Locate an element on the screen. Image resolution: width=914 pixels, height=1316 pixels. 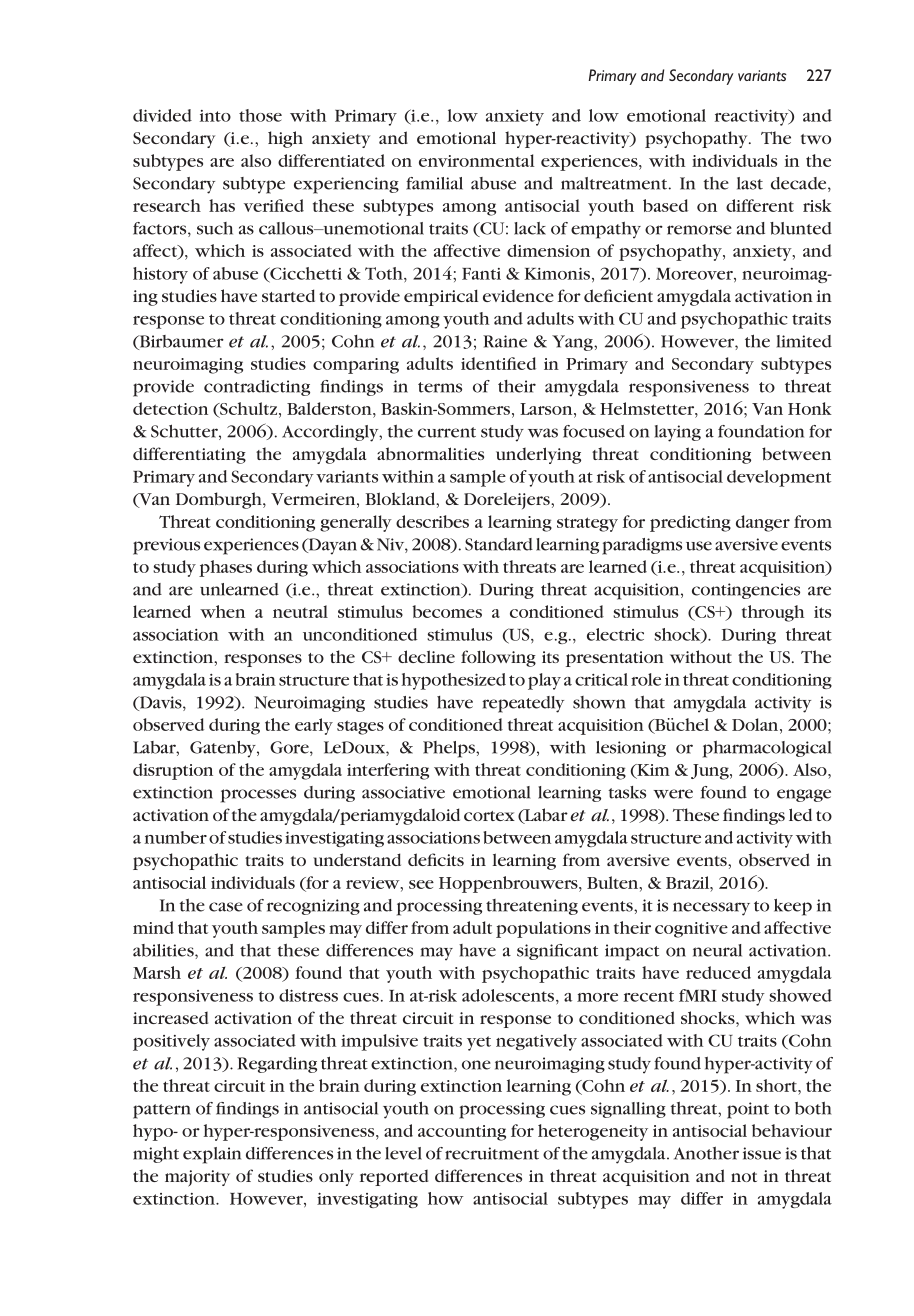
laying is located at coordinates (677, 433).
